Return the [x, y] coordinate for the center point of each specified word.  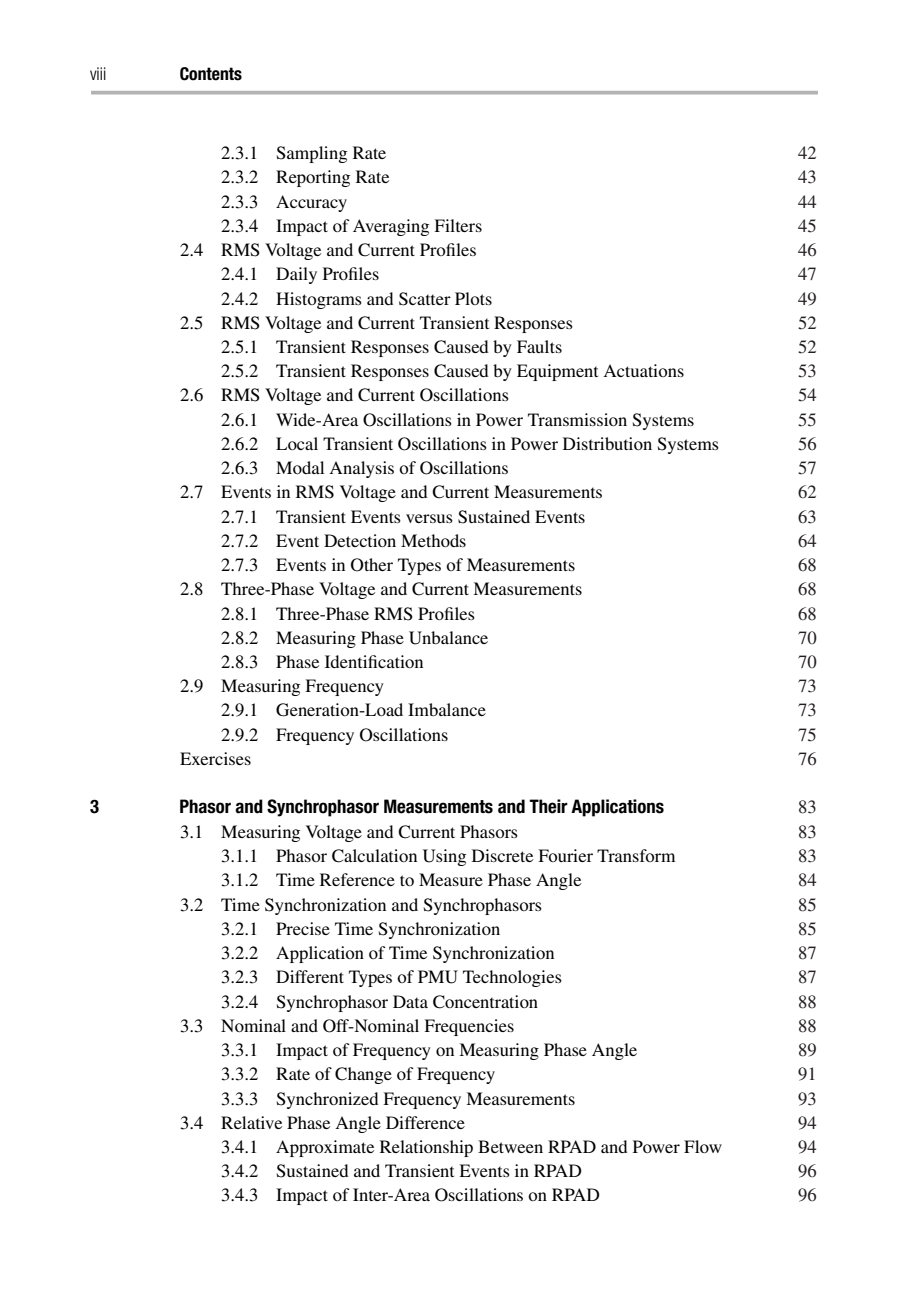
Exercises [215, 758]
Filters [458, 225]
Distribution [607, 443]
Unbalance [448, 638]
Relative [251, 1122]
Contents [211, 74]
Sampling [312, 154]
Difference [425, 1122]
